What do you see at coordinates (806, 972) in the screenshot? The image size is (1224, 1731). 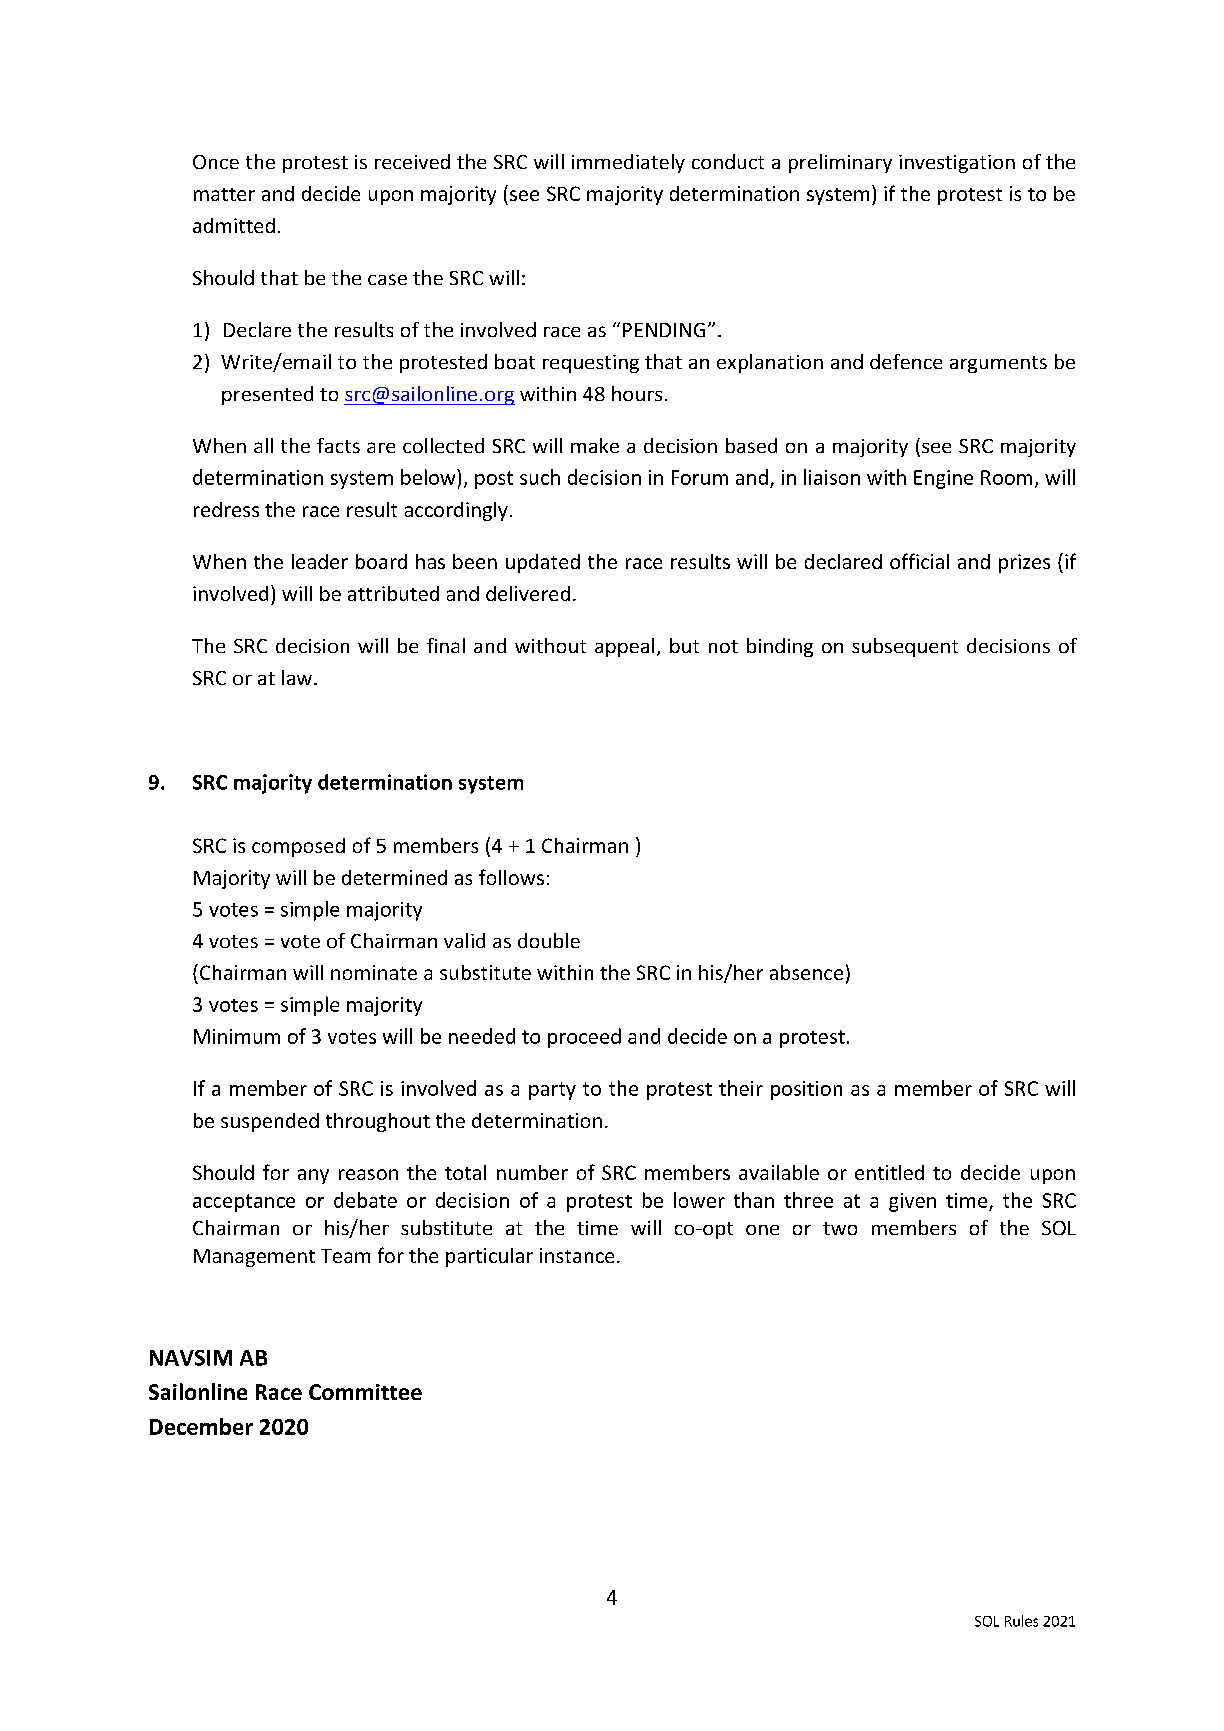 I see `absence` at bounding box center [806, 972].
